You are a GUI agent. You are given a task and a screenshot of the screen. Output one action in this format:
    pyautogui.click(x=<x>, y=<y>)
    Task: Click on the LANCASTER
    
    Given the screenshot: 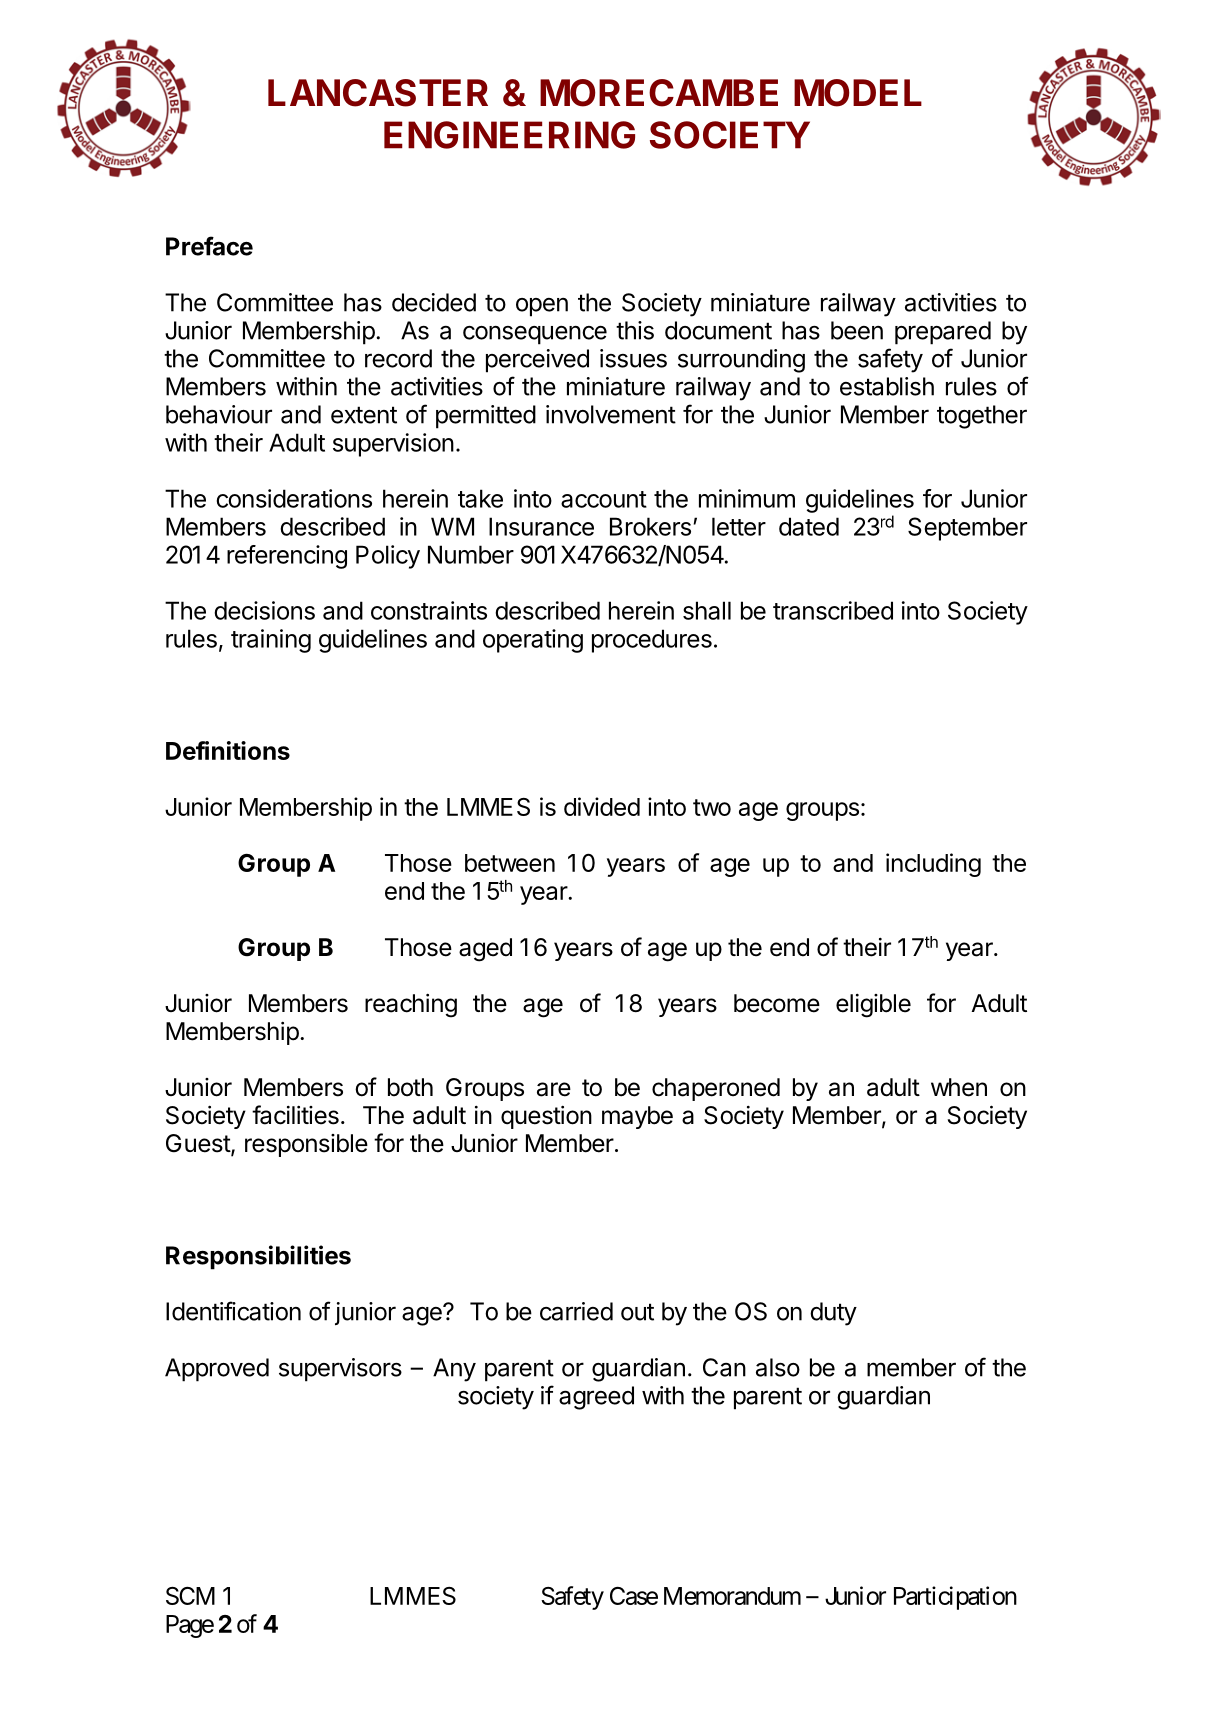 What is the action you would take?
    pyautogui.click(x=378, y=93)
